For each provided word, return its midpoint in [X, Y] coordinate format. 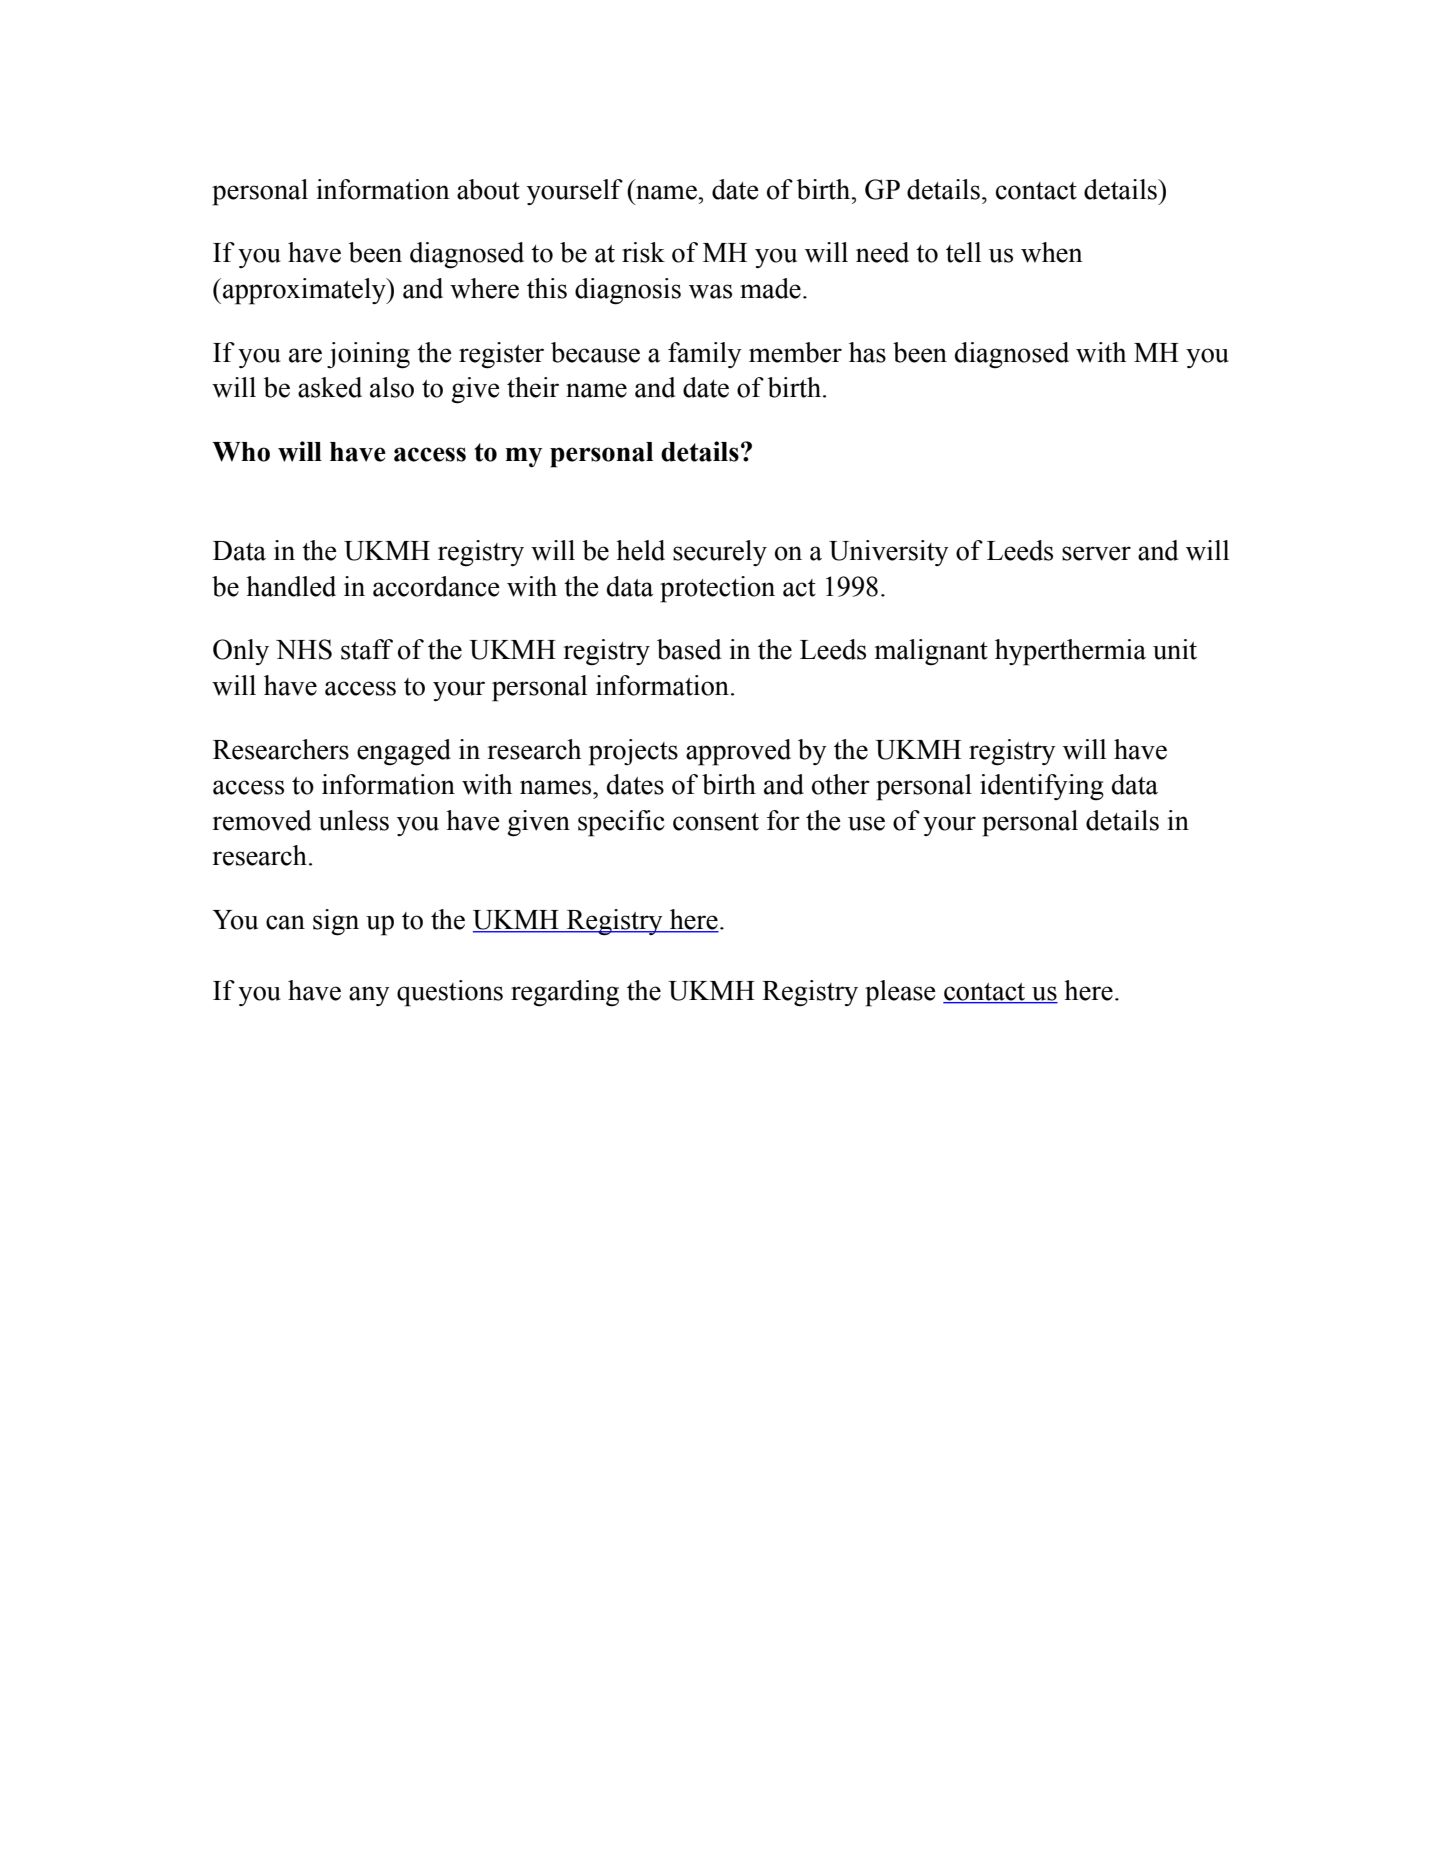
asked [330, 387]
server [1096, 553]
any [369, 996]
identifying [1042, 787]
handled [291, 586]
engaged [404, 752]
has [867, 352]
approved [738, 752]
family [705, 355]
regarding [565, 993]
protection [717, 589]
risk [643, 252]
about [488, 189]
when [1052, 252]
